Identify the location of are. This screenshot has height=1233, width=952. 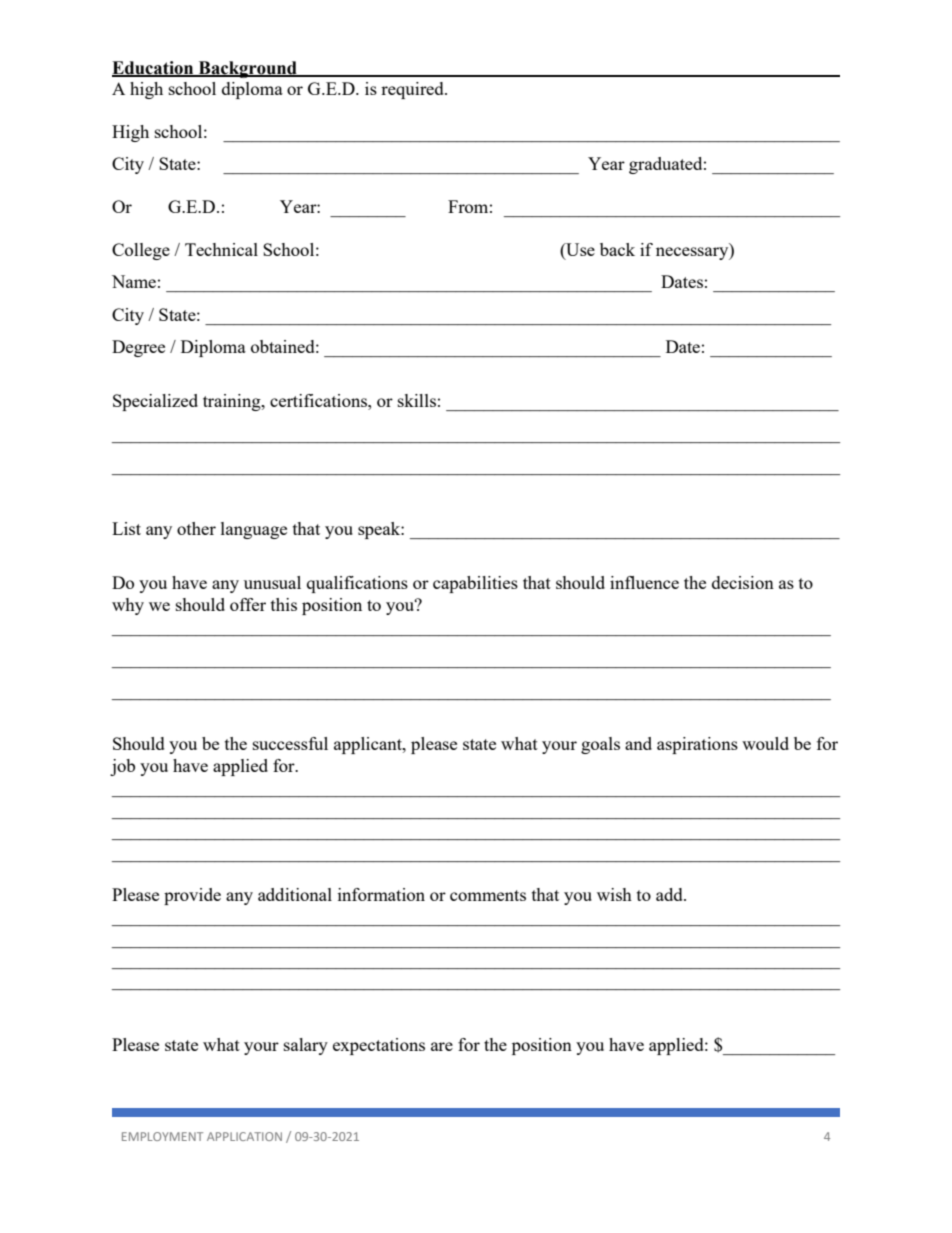
(442, 1046).
